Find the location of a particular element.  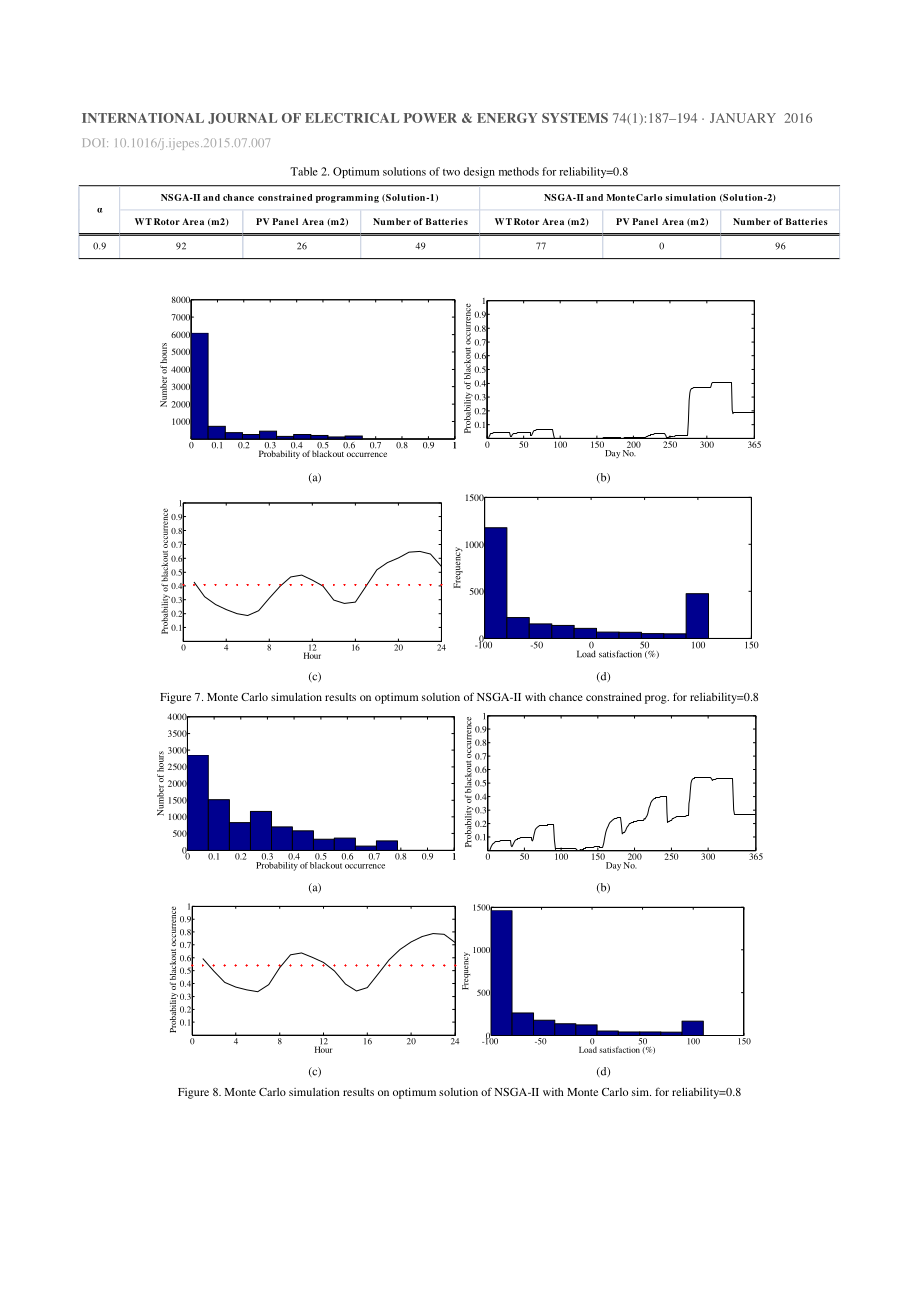

methods is located at coordinates (519, 171).
